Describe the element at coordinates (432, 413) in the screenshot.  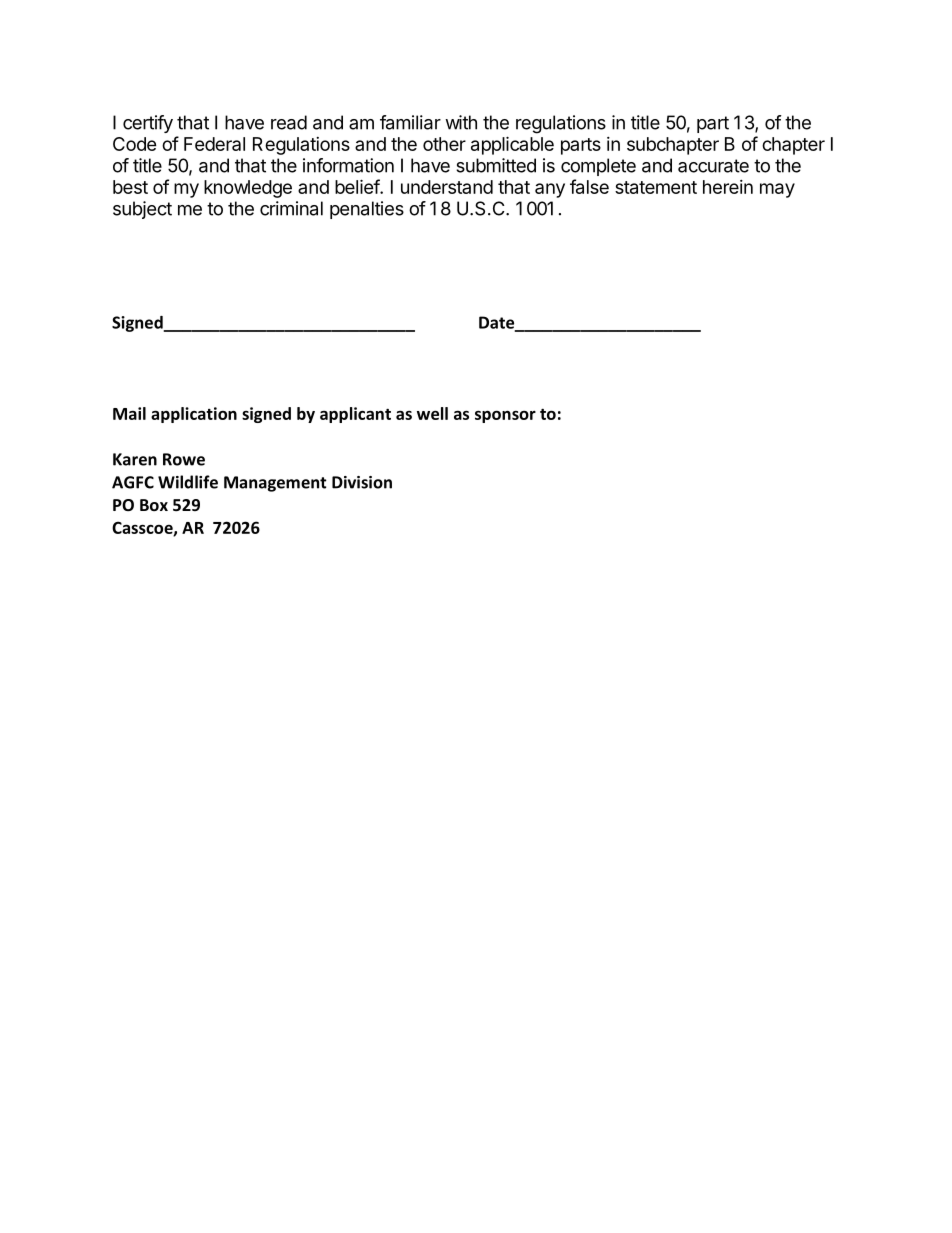
I see `well` at that location.
